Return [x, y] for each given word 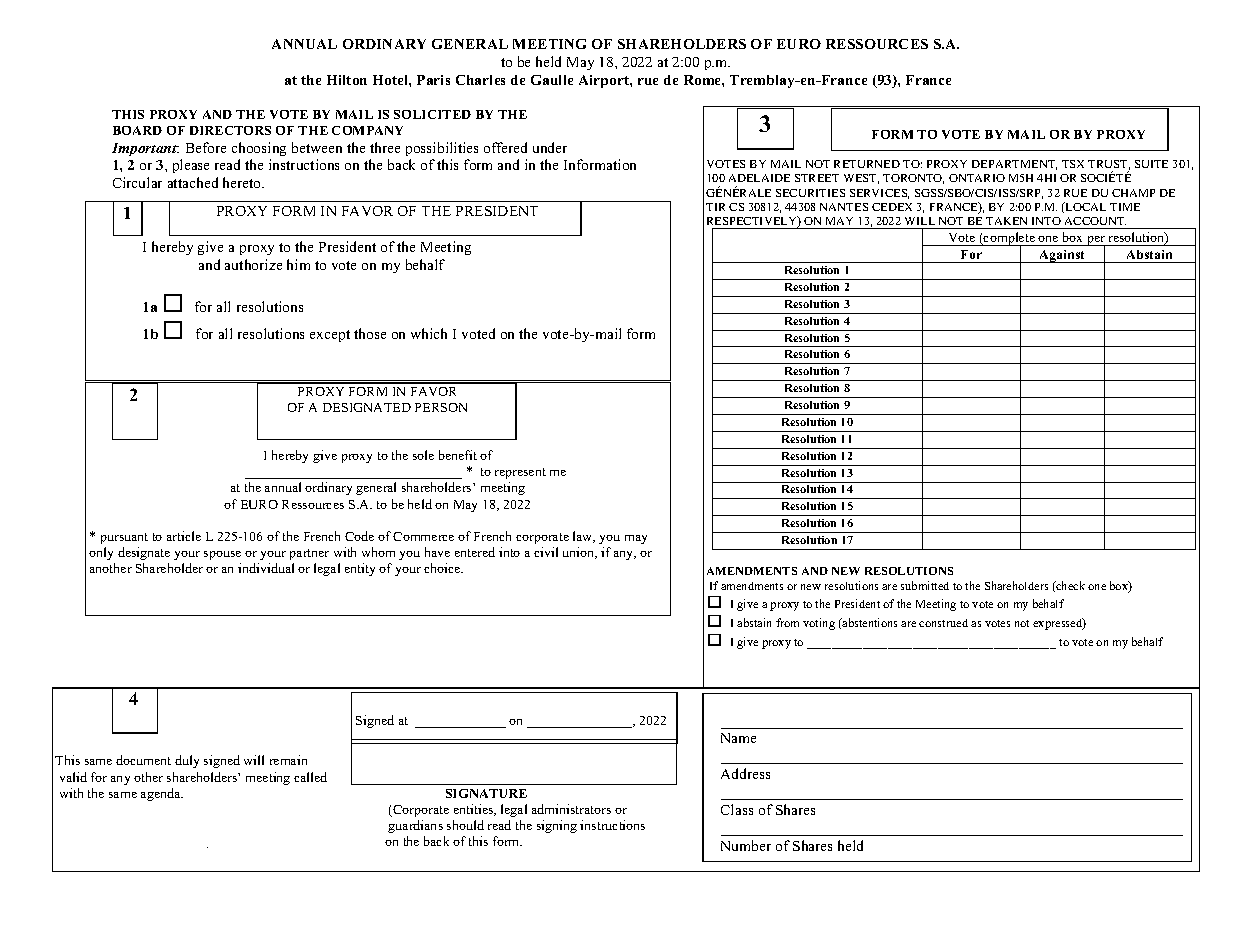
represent [520, 473]
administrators [571, 809]
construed [943, 623]
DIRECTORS [230, 130]
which [429, 333]
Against [1062, 256]
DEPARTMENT [1014, 165]
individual [266, 568]
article [184, 536]
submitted [925, 585]
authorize [253, 264]
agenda [162, 794]
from [787, 622]
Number [746, 845]
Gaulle [552, 80]
